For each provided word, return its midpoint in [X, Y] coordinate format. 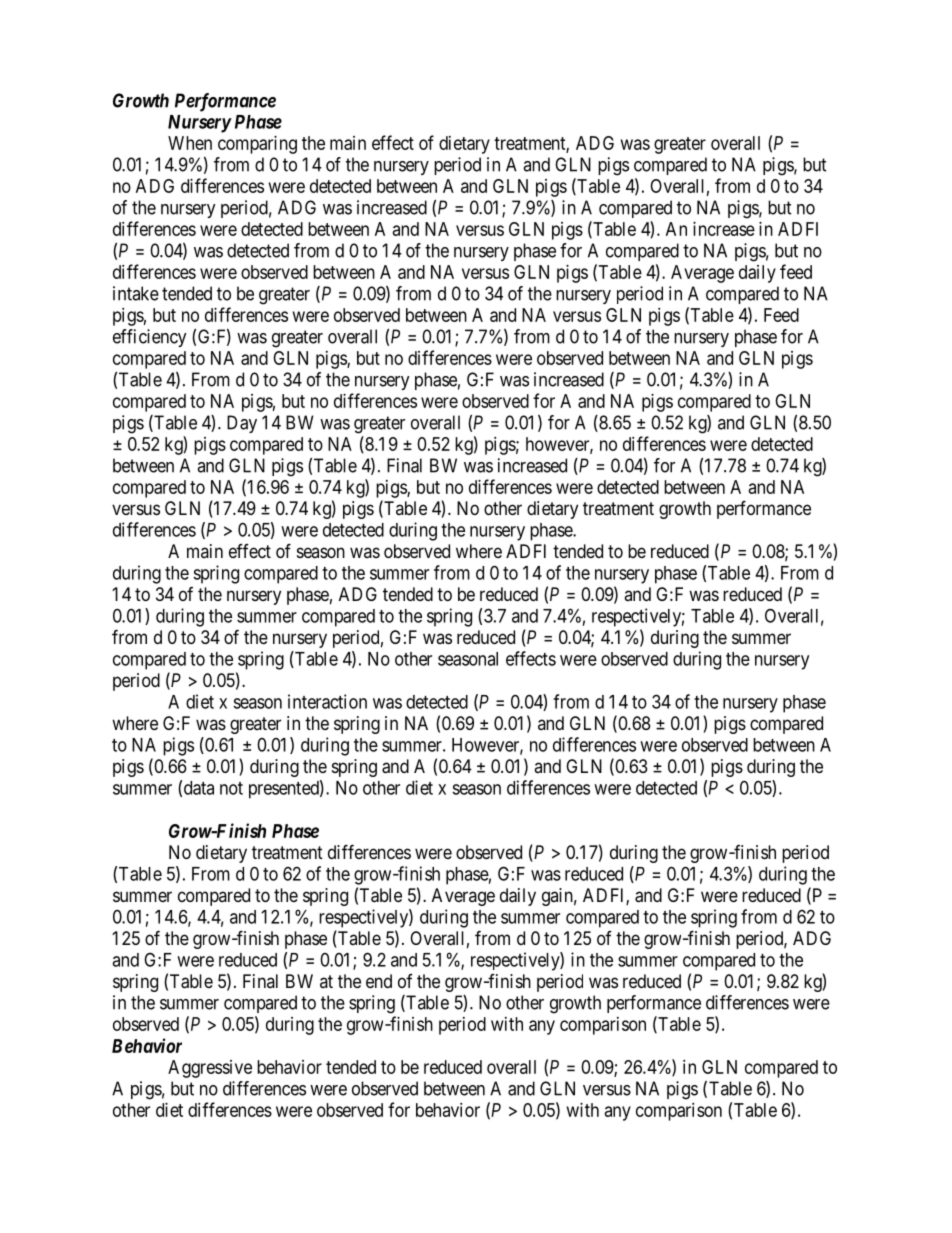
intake [136, 293]
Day [242, 424]
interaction [327, 701]
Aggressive [210, 1069]
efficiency [150, 338]
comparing [257, 145]
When [190, 143]
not [231, 788]
